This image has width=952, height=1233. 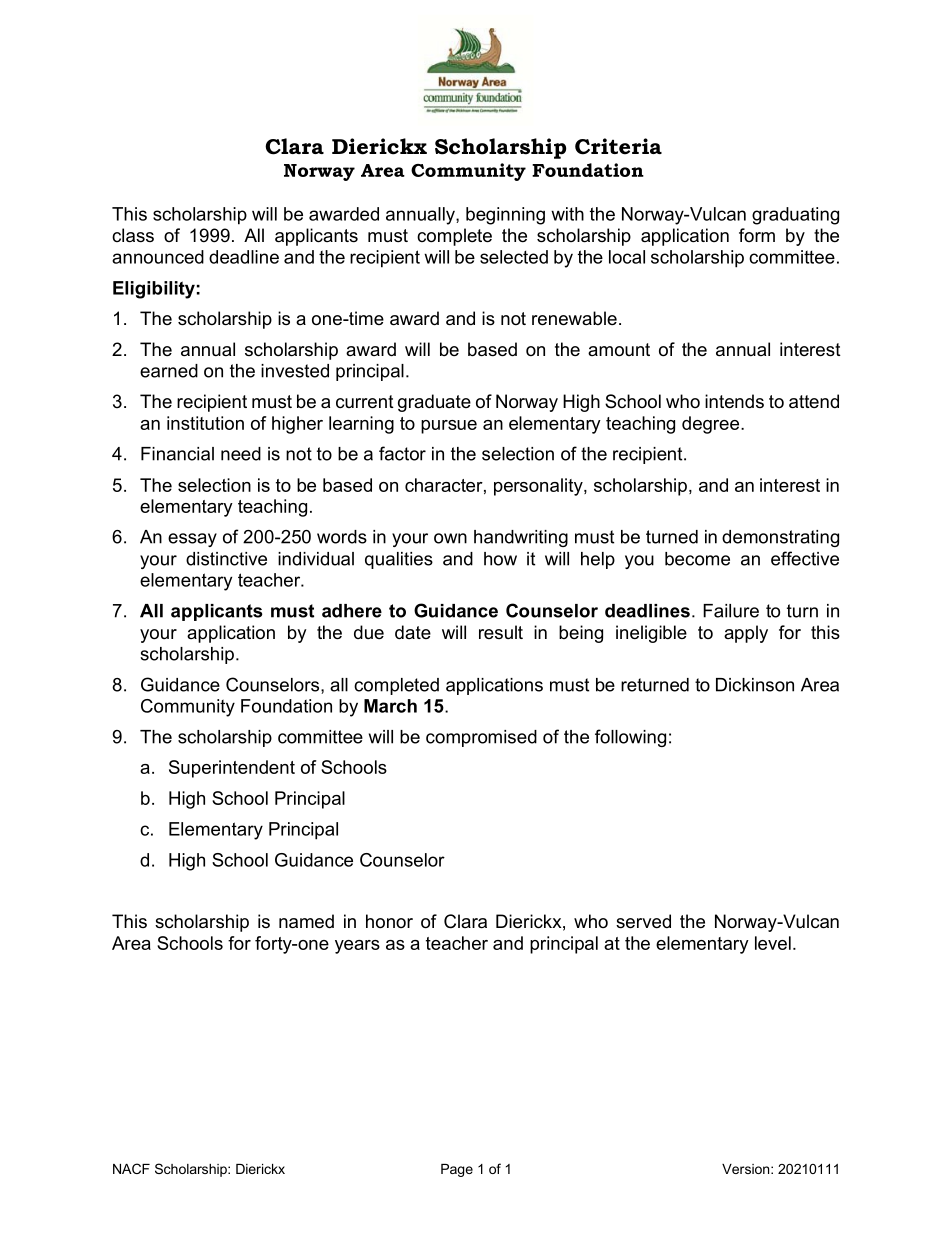 I want to click on intends, so click(x=734, y=401).
